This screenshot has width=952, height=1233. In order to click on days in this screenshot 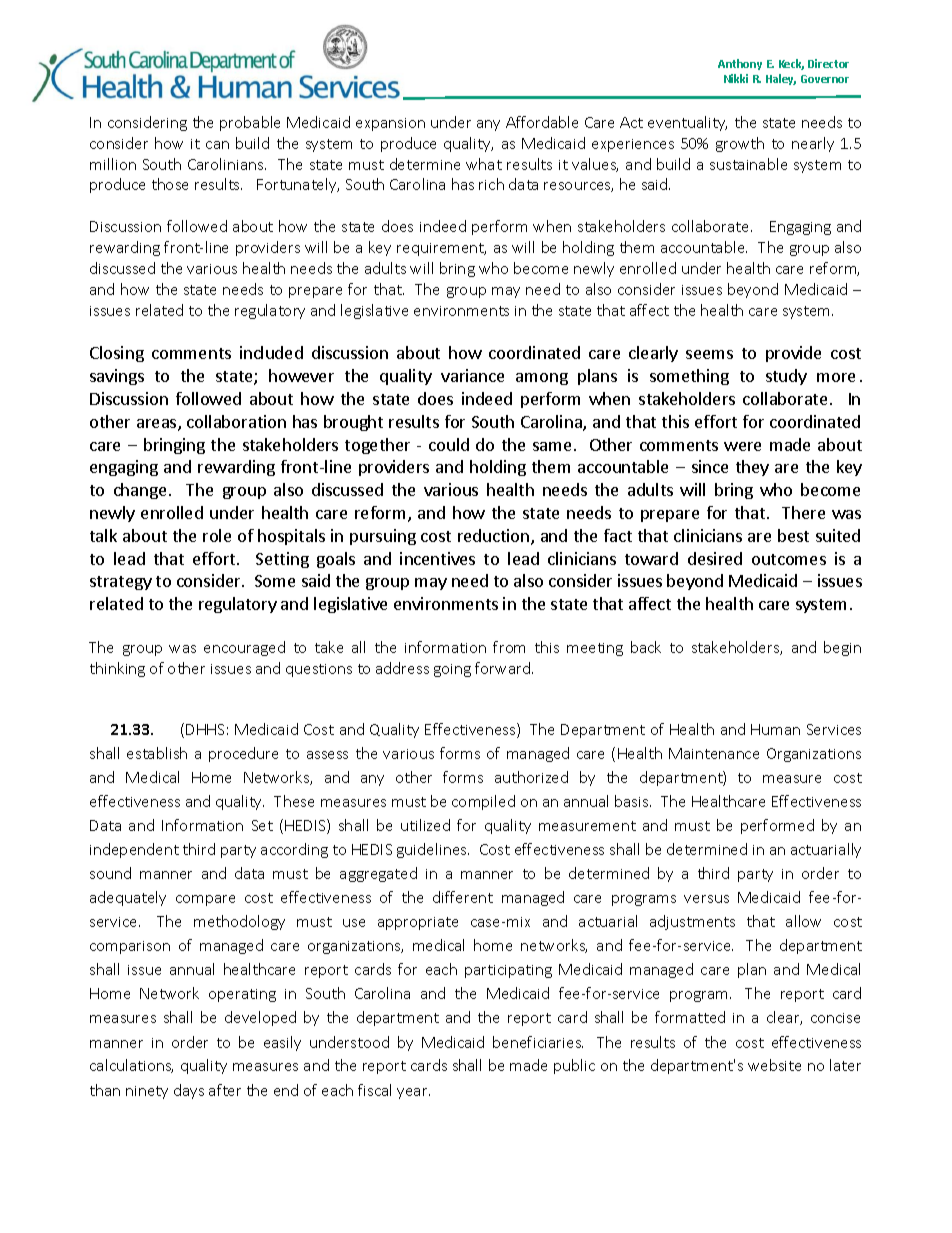, I will do `click(189, 1091)`.
